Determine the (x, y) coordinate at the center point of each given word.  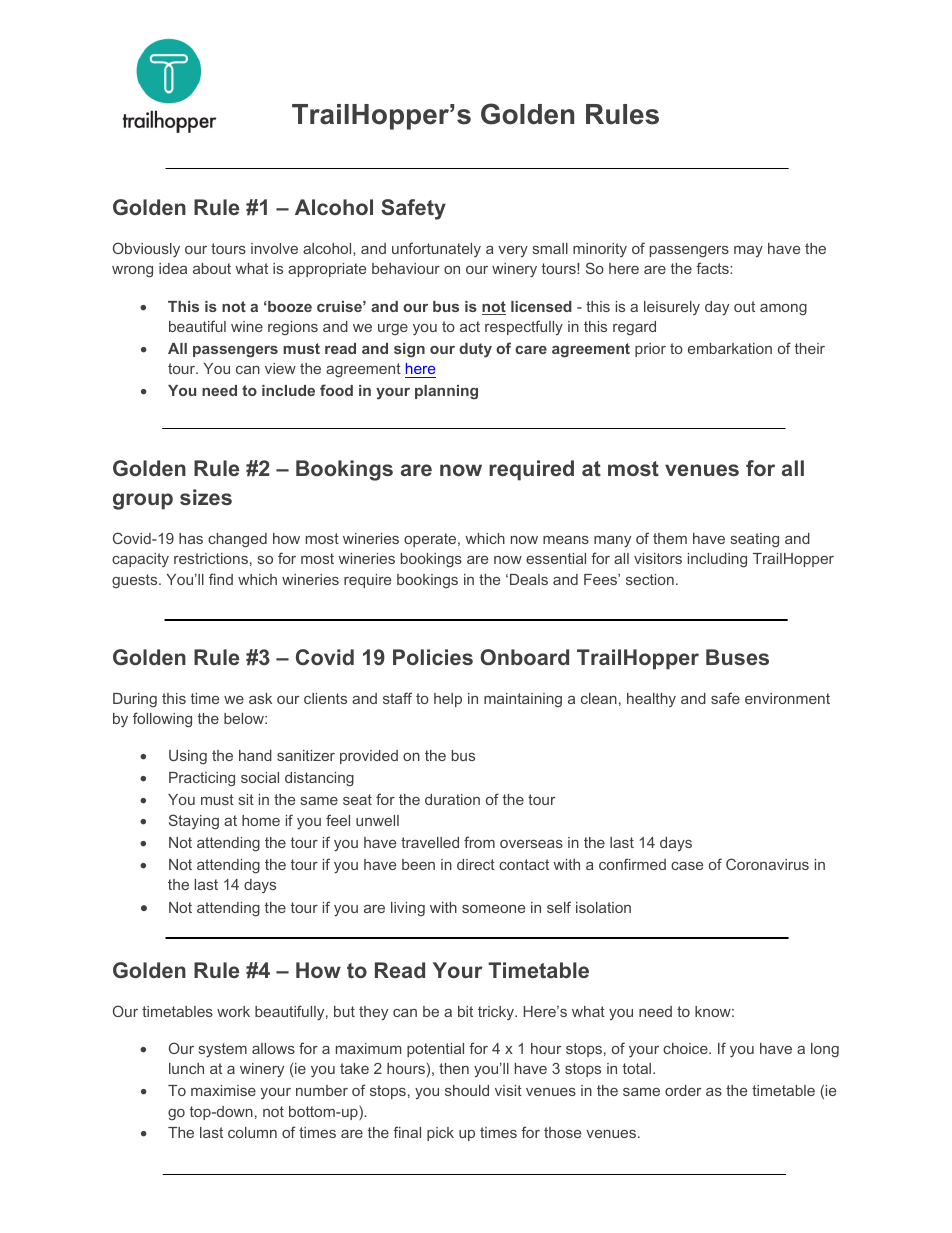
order (683, 1090)
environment (787, 698)
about (212, 268)
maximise (223, 1090)
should (467, 1090)
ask (260, 698)
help (448, 700)
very (513, 251)
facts (713, 268)
